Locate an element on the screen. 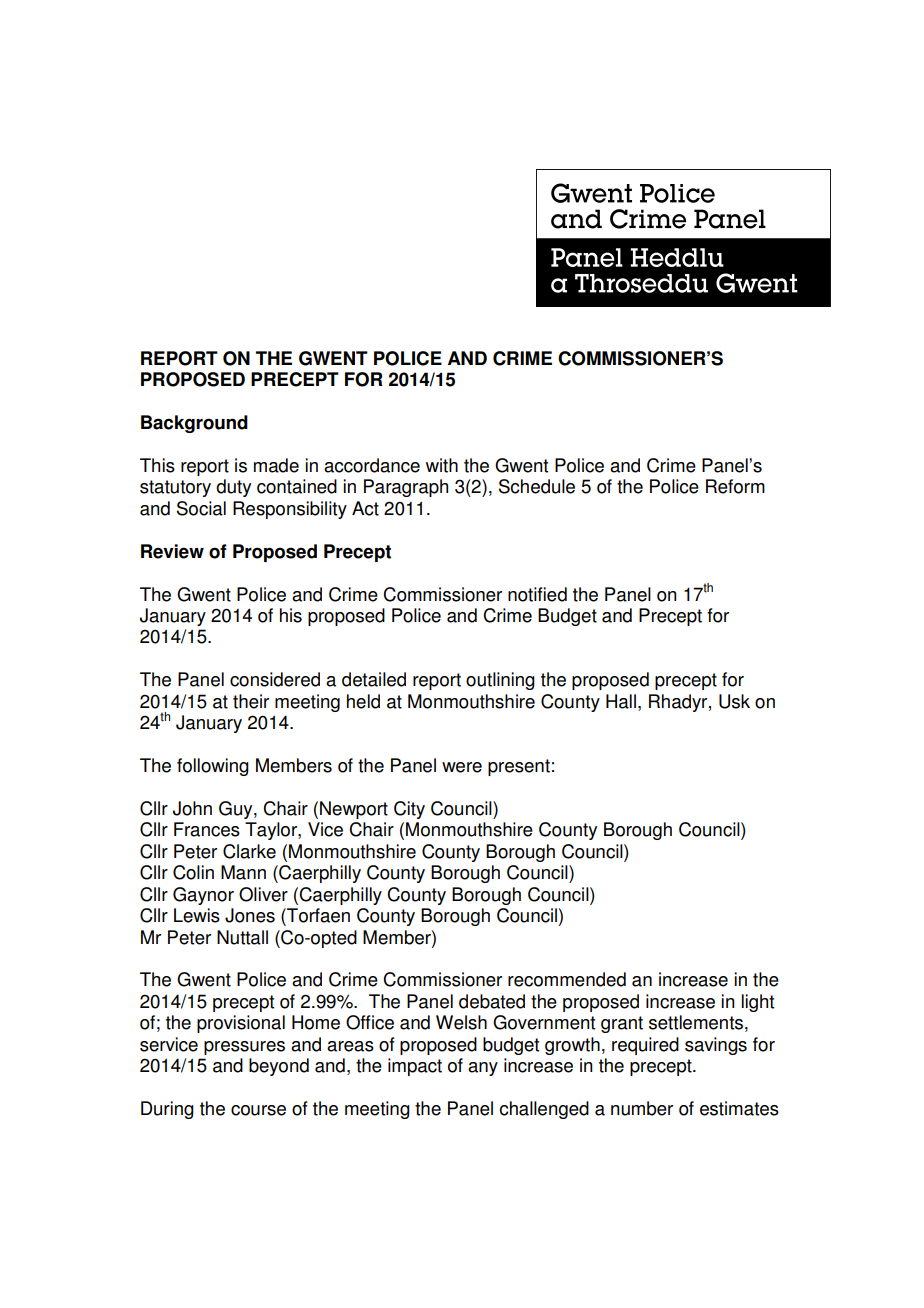  notified is located at coordinates (537, 594).
